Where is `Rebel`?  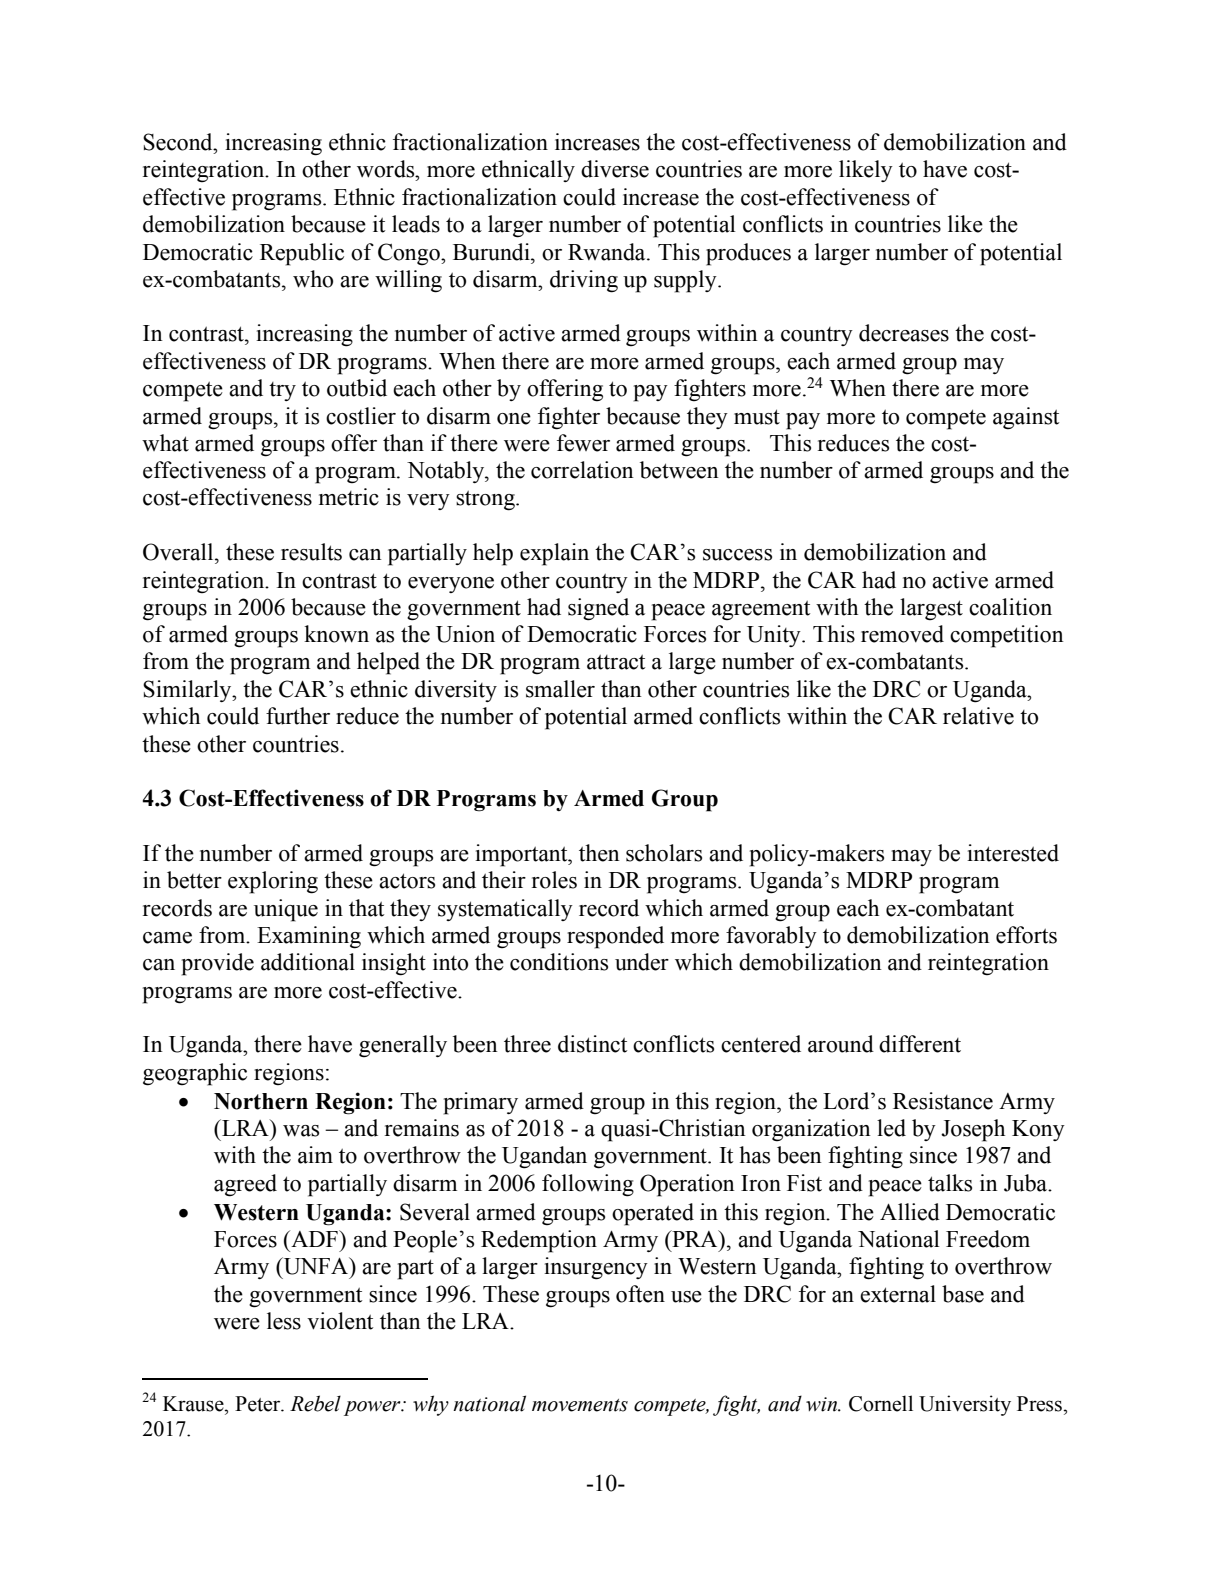
Rebel is located at coordinates (315, 1403).
